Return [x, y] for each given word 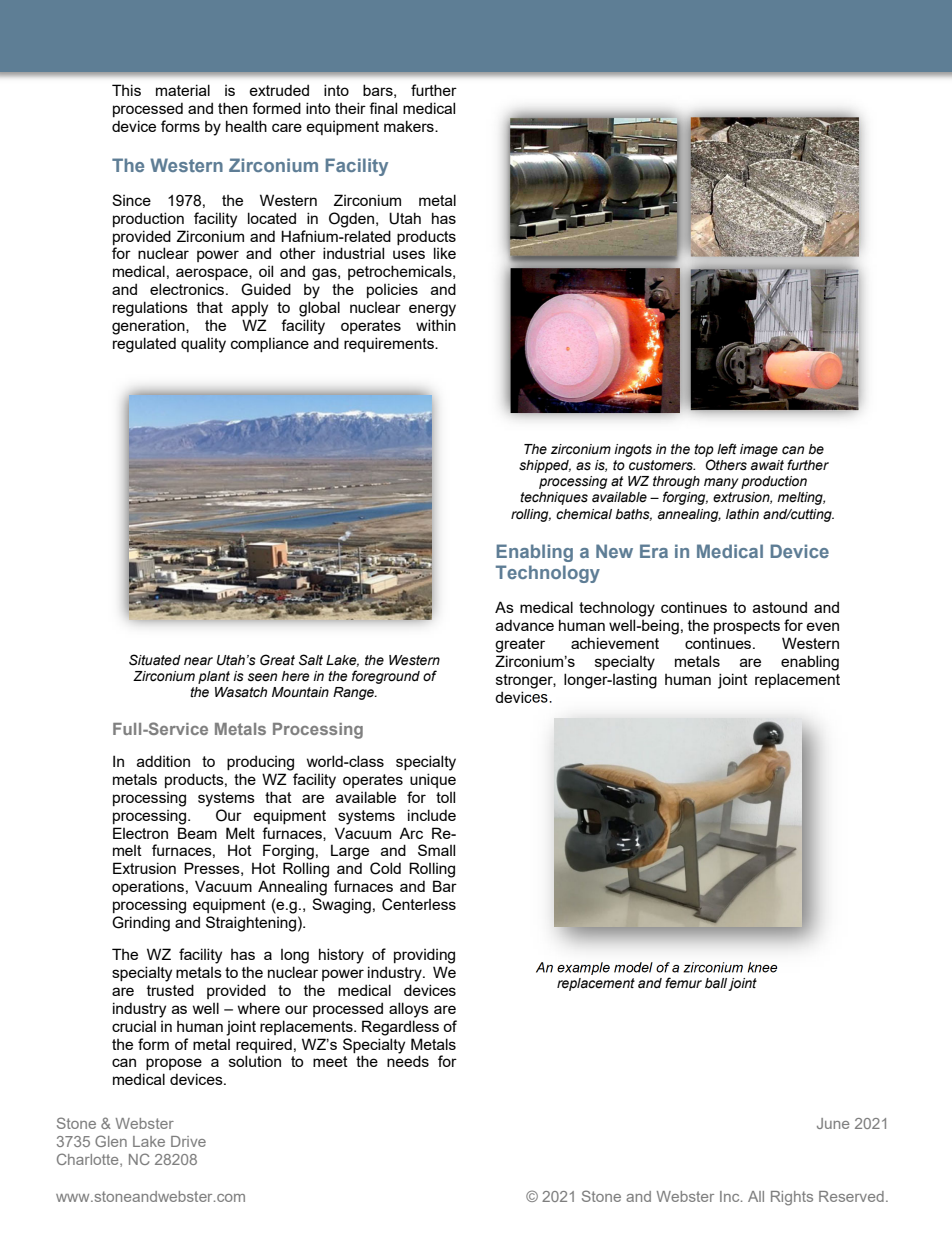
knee [762, 967]
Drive [188, 1141]
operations [148, 887]
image [759, 450]
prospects [747, 627]
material [183, 90]
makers [410, 126]
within [436, 325]
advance [525, 625]
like [445, 253]
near [198, 661]
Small [436, 850]
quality [203, 345]
